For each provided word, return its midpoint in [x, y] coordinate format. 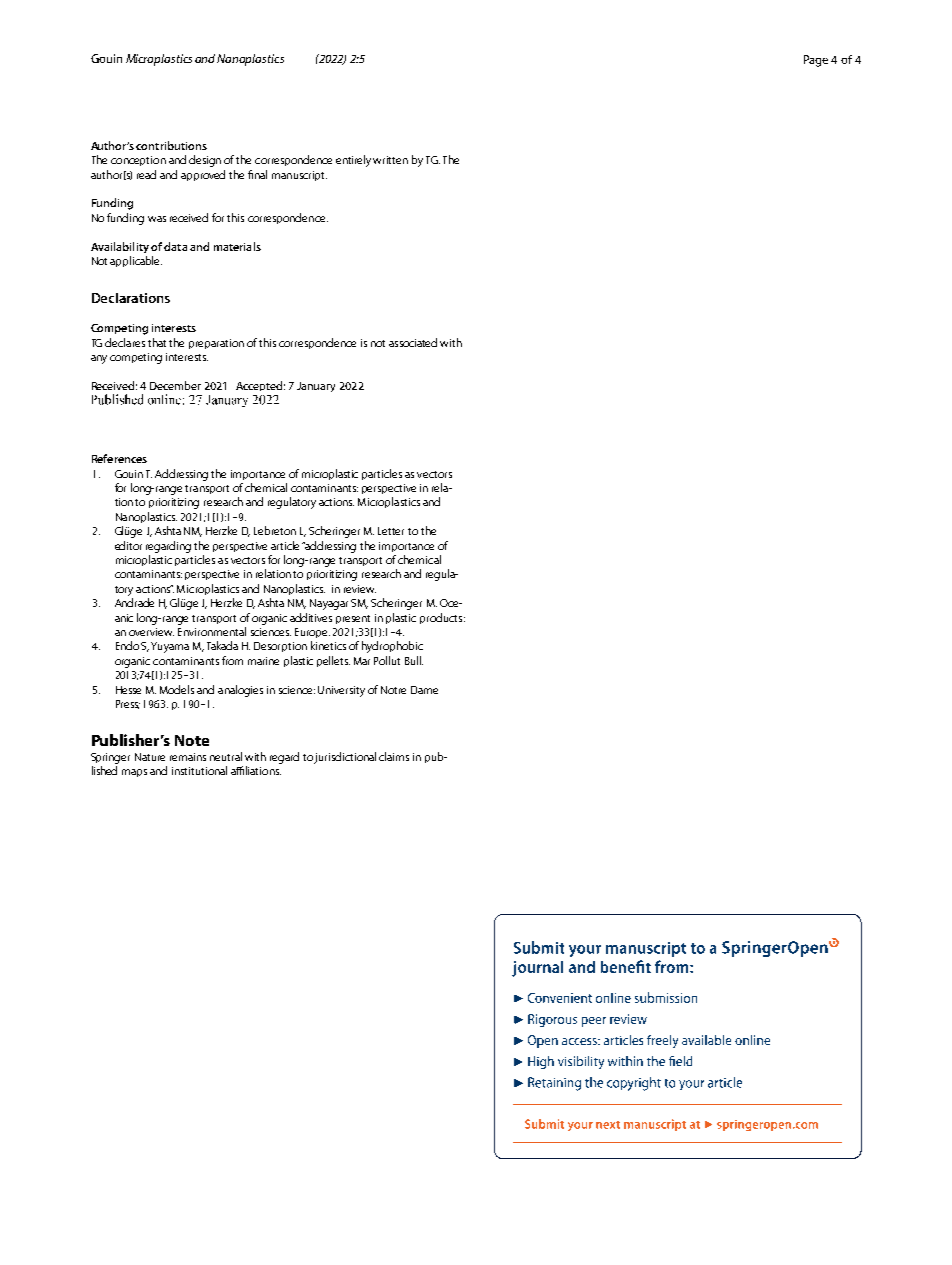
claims [394, 756]
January [316, 387]
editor [128, 545]
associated [413, 342]
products [442, 618]
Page [816, 61]
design [205, 161]
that [157, 342]
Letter [391, 531]
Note [192, 740]
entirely [355, 161]
